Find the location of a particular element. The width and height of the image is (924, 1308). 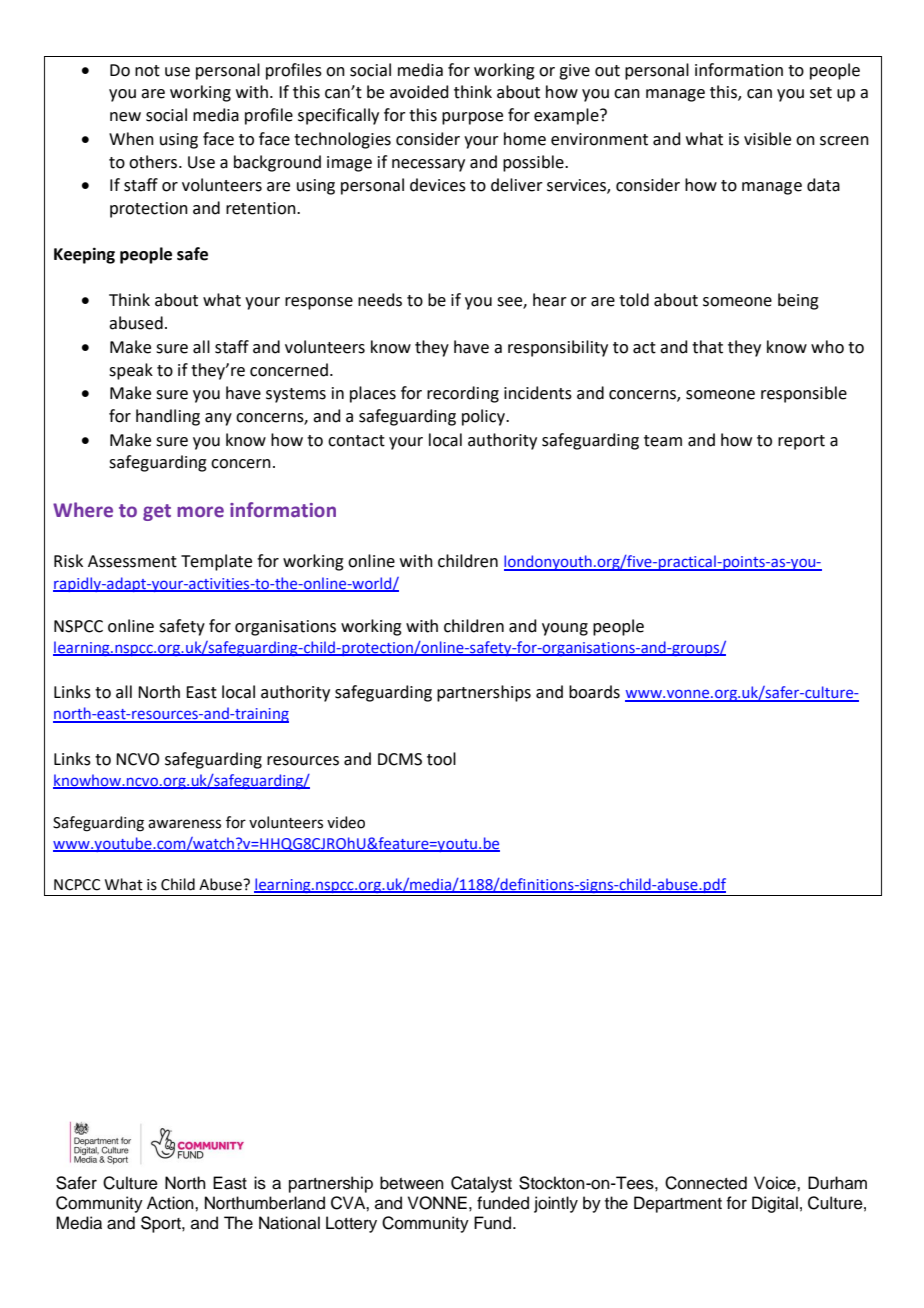

purpose is located at coordinates (472, 118).
